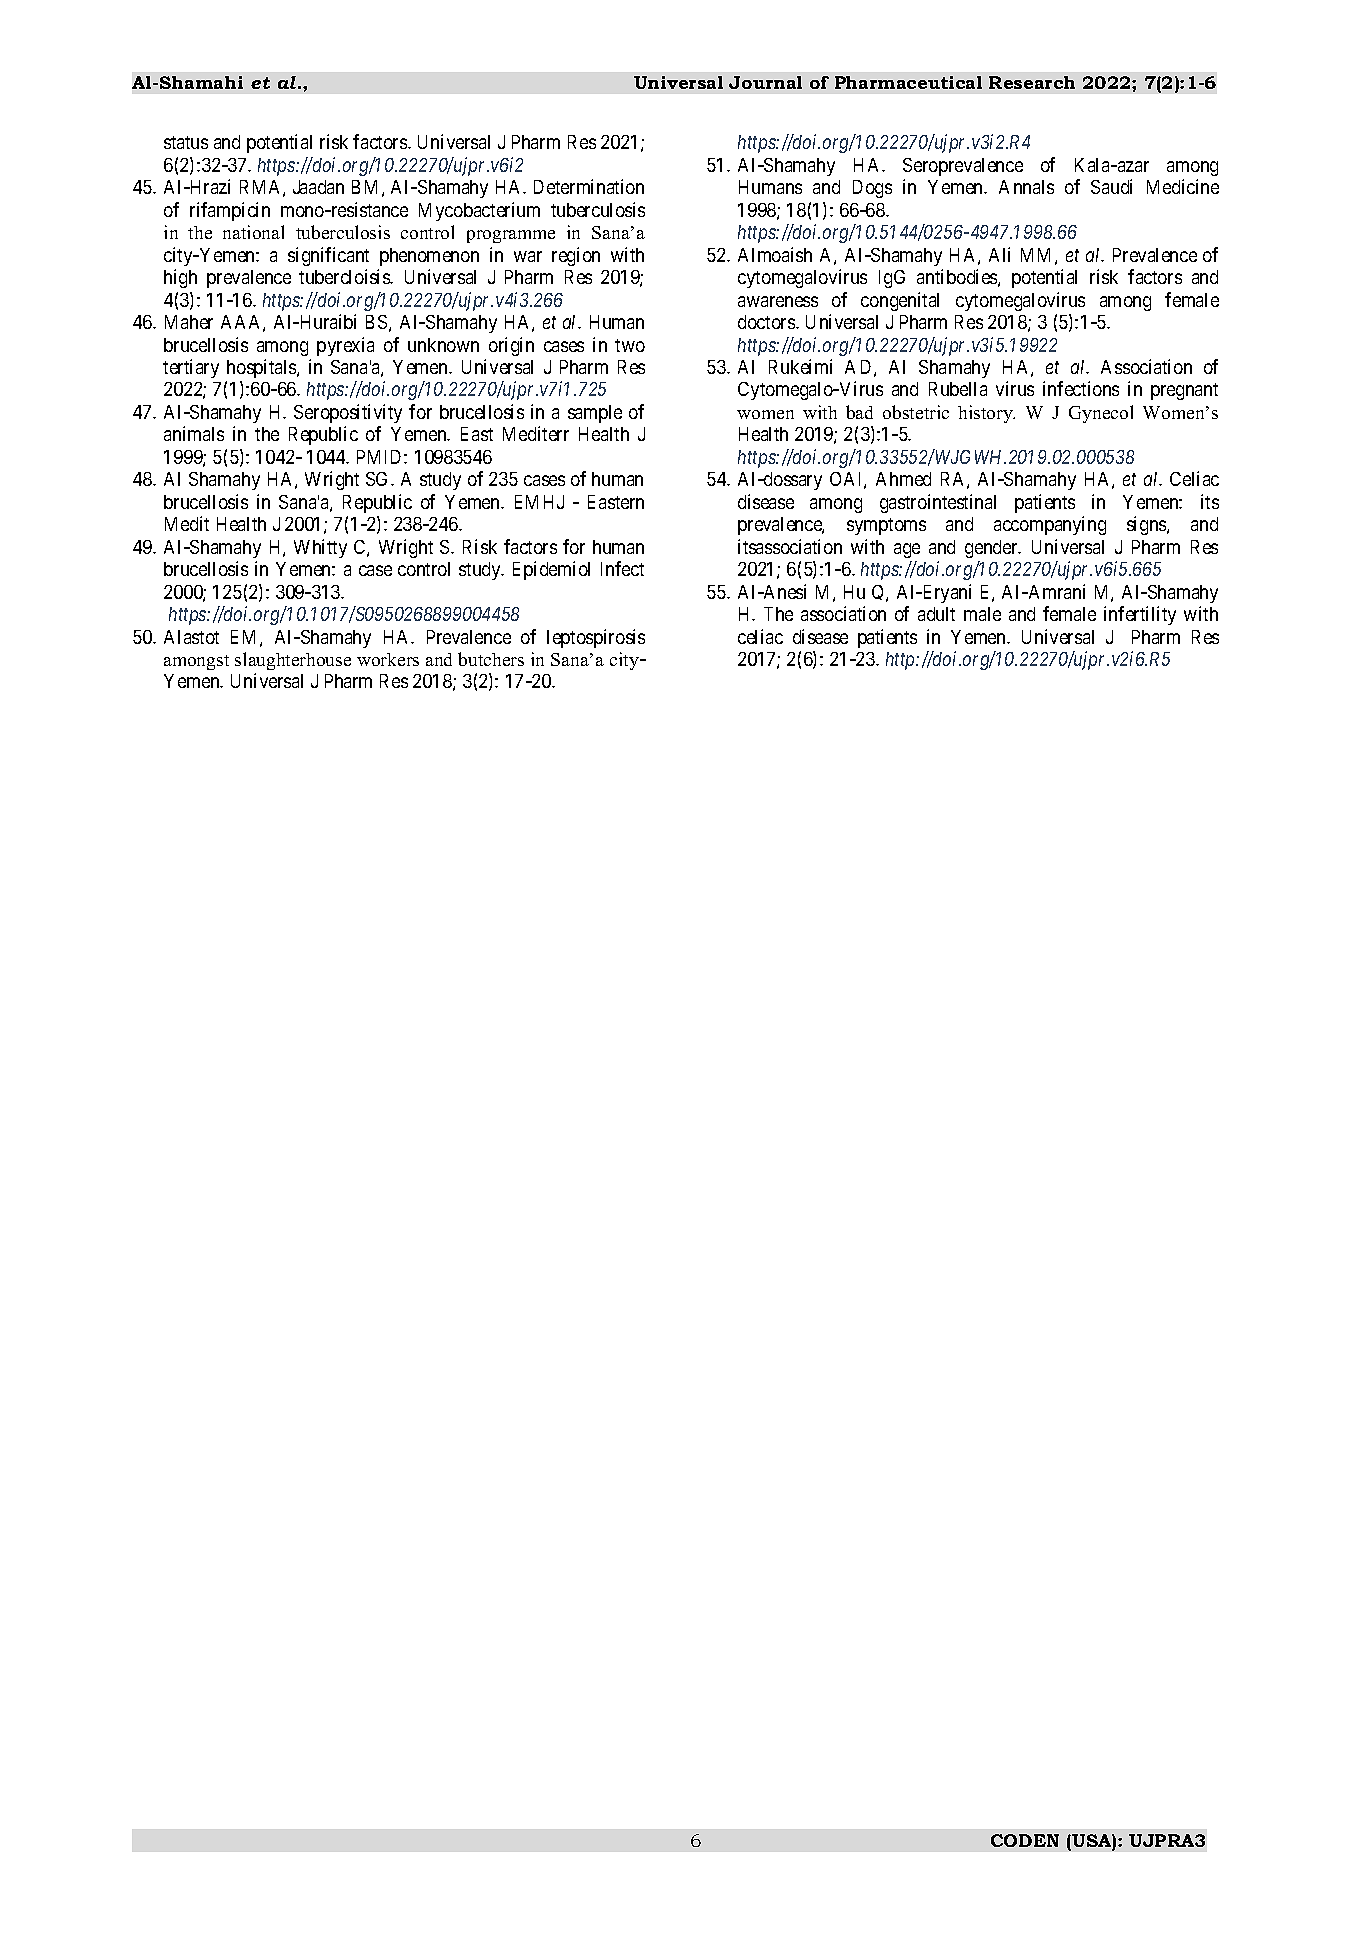 This page has height=1934, width=1368. What do you see at coordinates (765, 82) in the page?
I see `Journal` at bounding box center [765, 82].
